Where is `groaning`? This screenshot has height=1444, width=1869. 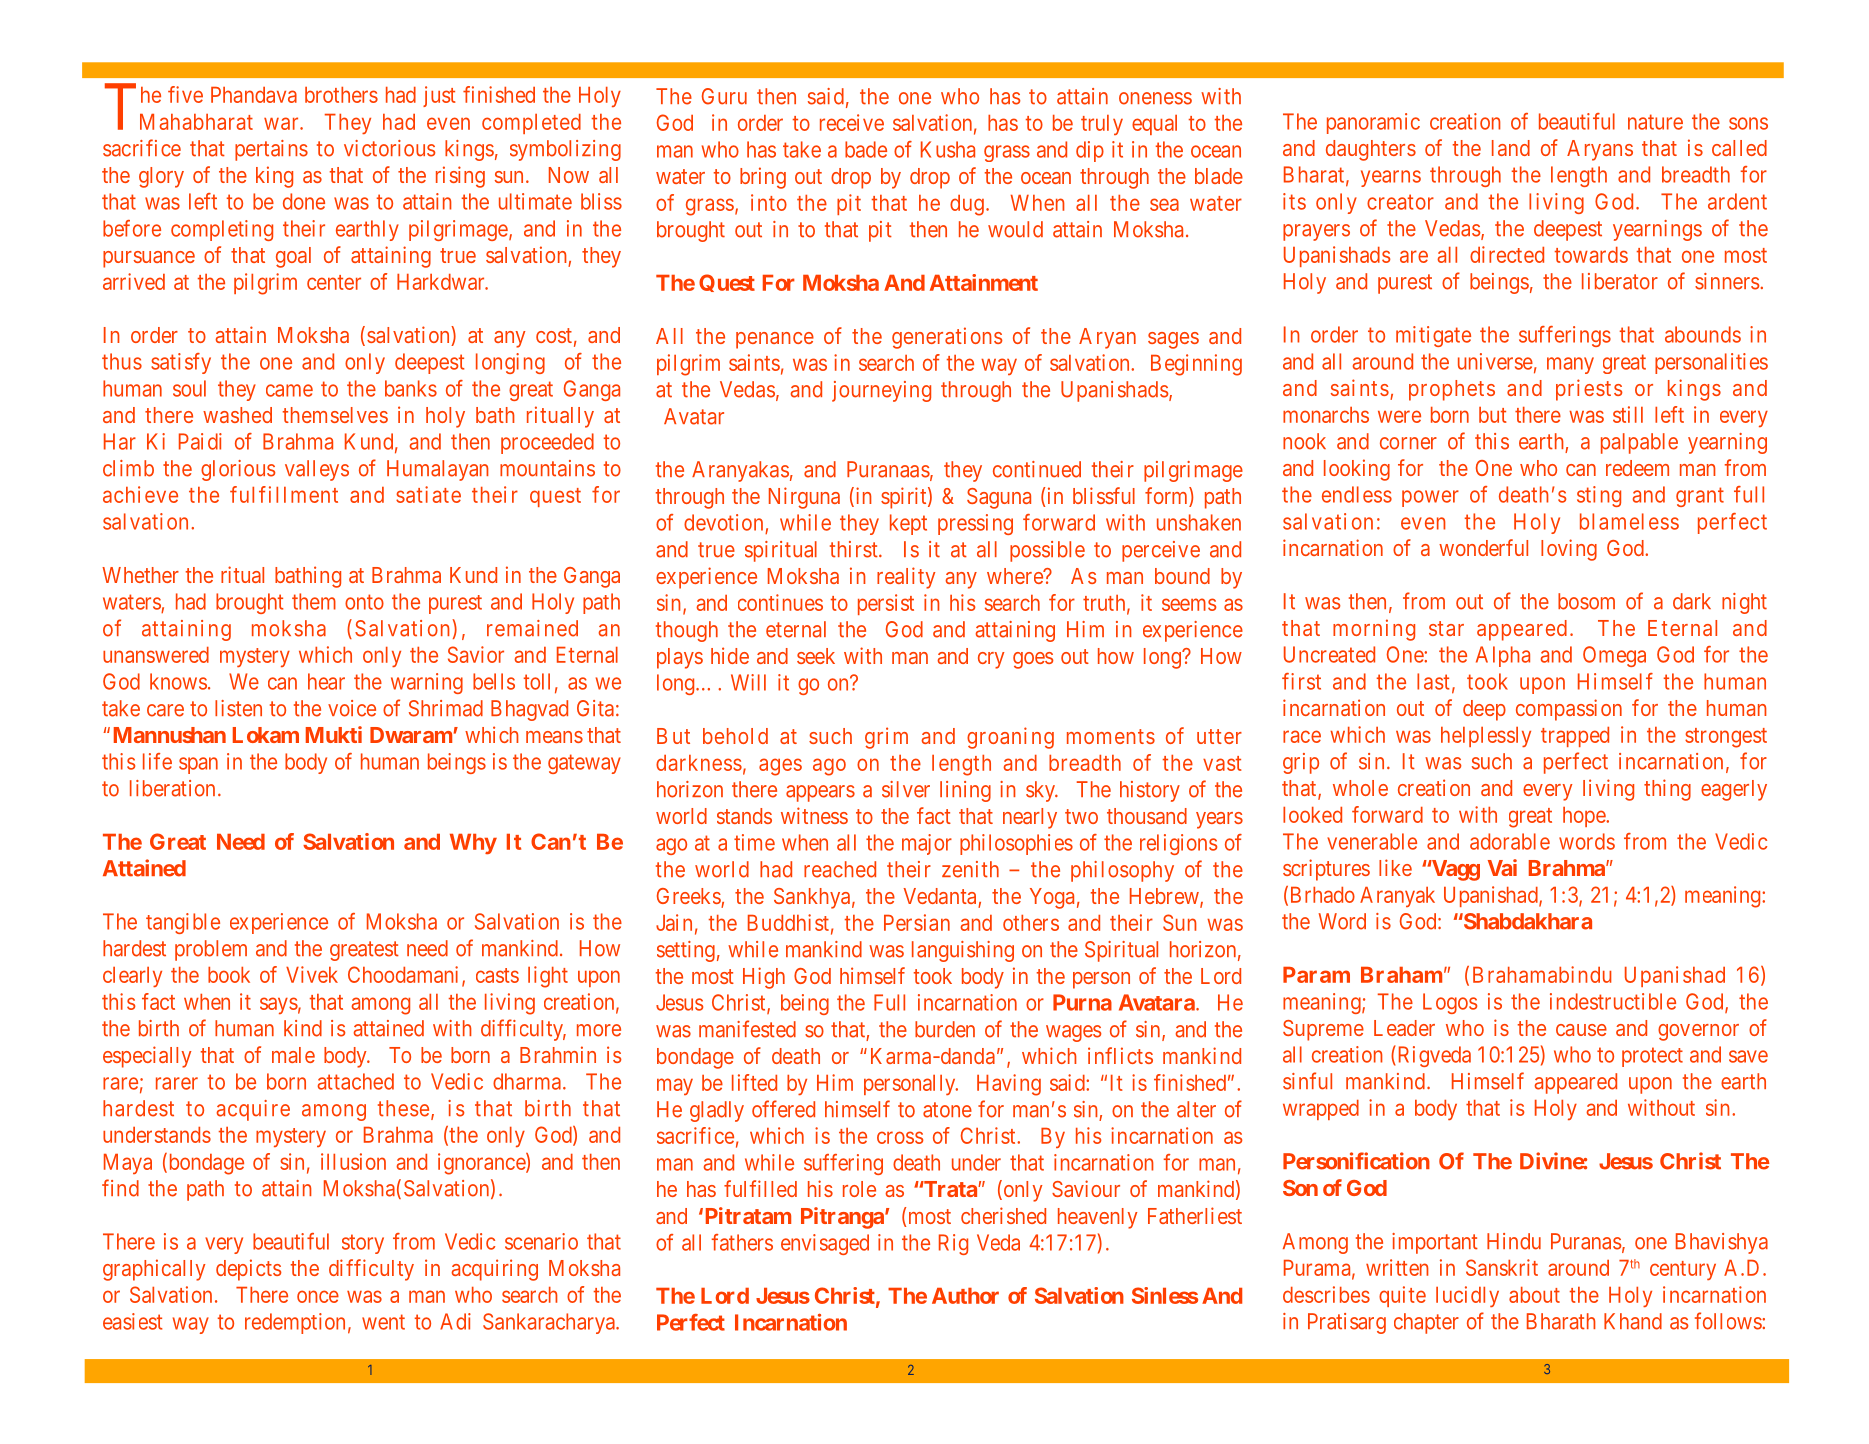
groaning is located at coordinates (1010, 738).
